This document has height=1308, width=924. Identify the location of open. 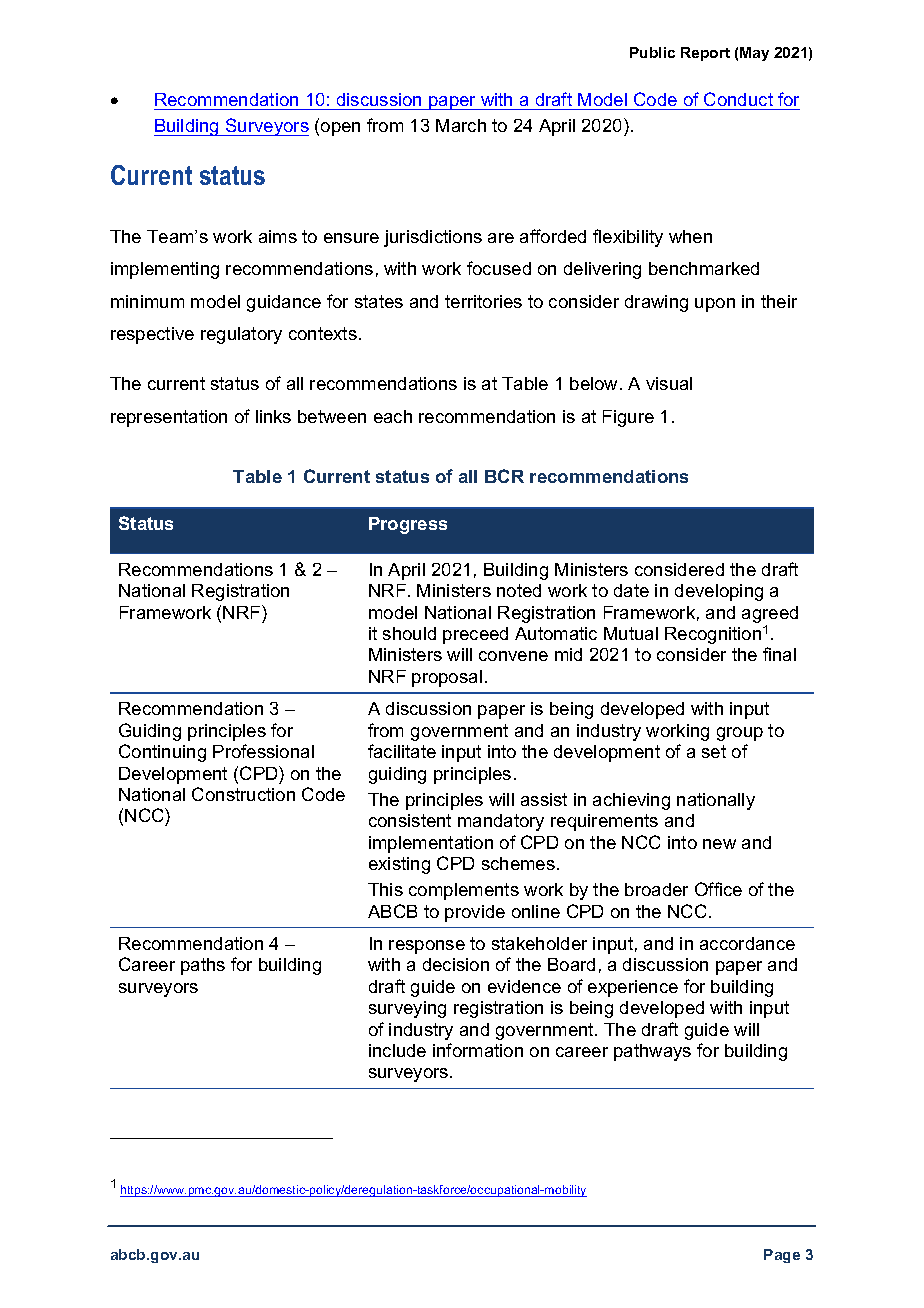
(340, 129).
